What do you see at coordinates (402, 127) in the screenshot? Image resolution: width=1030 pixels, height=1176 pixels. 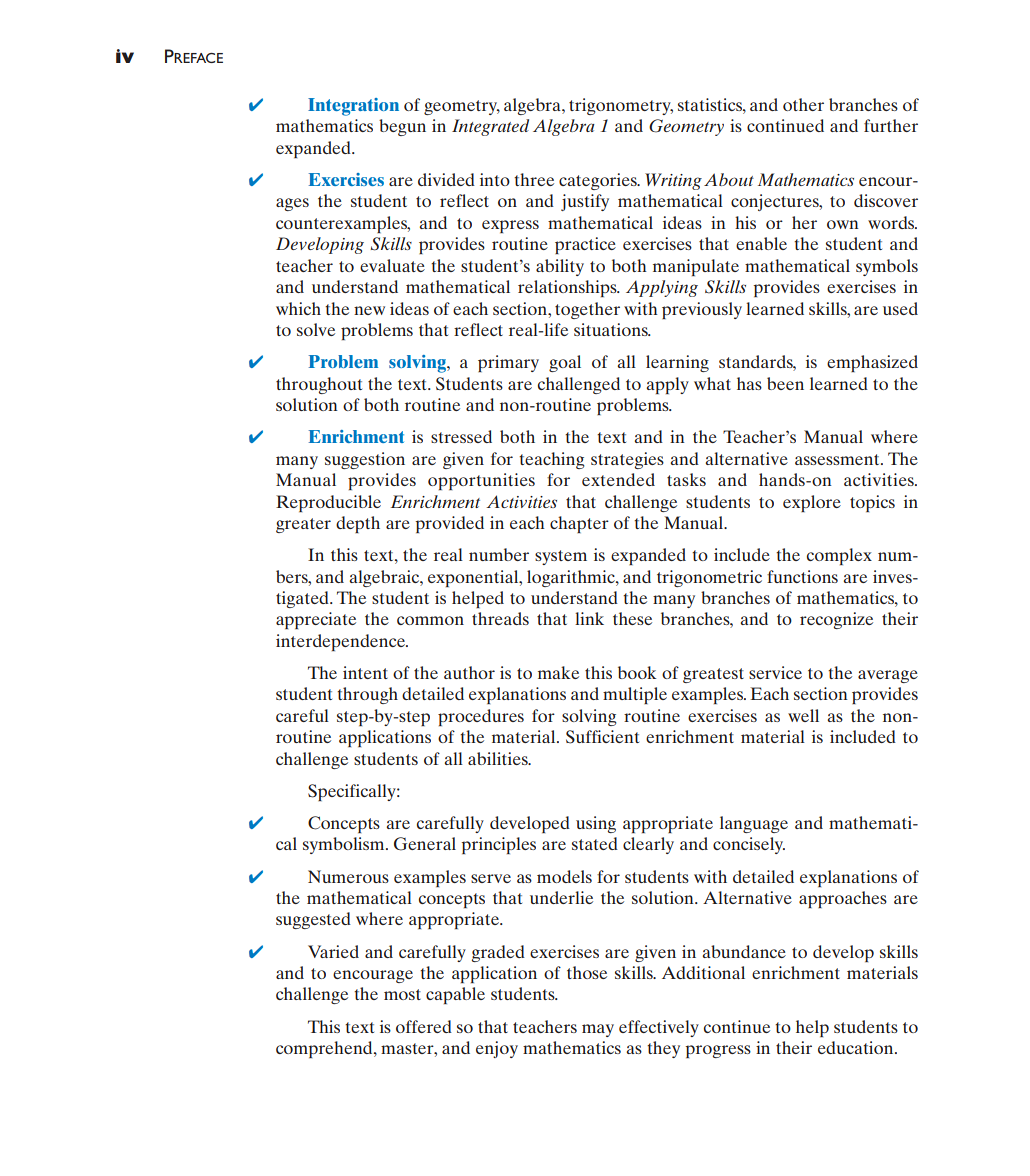 I see `begun` at bounding box center [402, 127].
